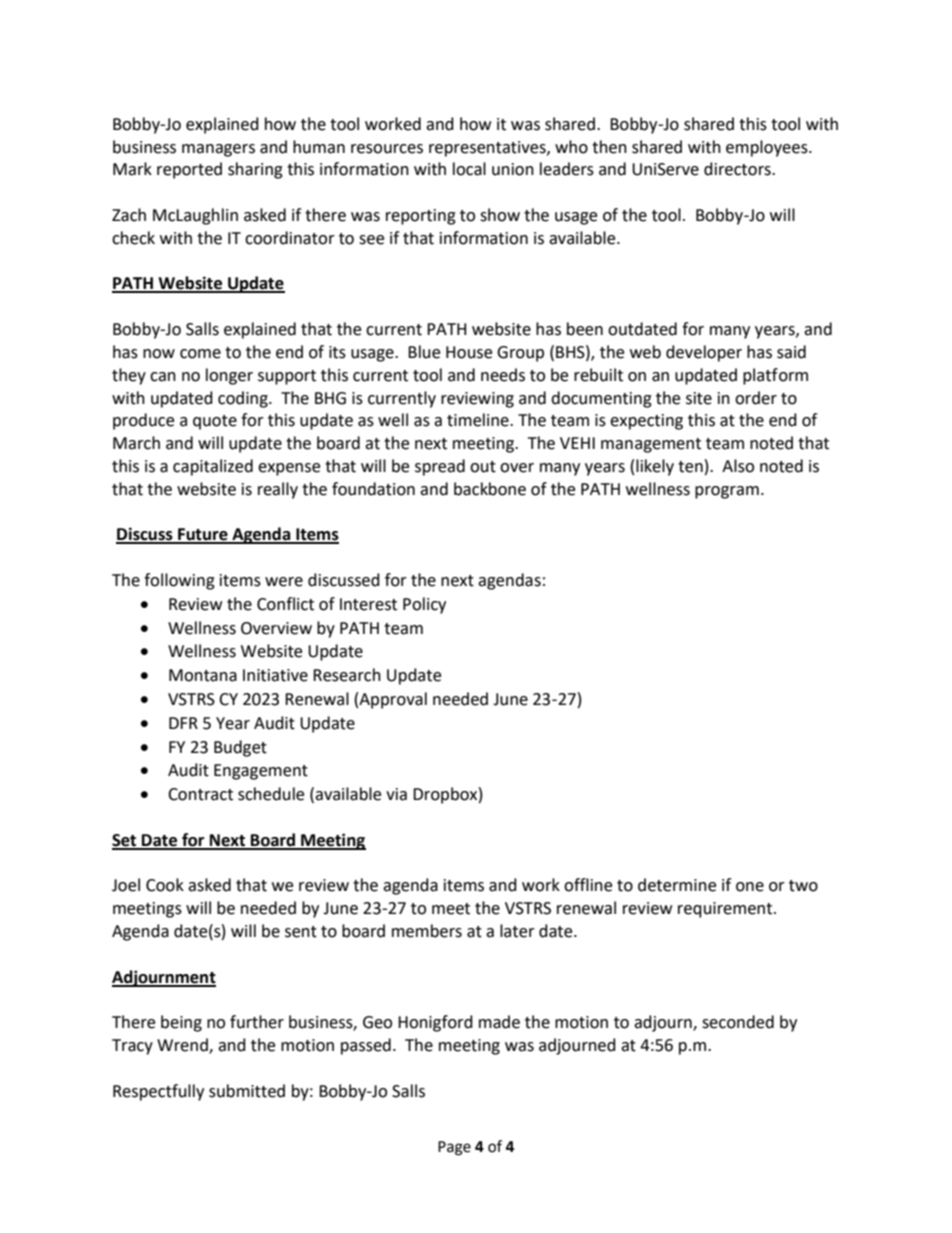 The height and width of the screenshot is (1233, 952). Describe the element at coordinates (215, 422) in the screenshot. I see `quote` at that location.
